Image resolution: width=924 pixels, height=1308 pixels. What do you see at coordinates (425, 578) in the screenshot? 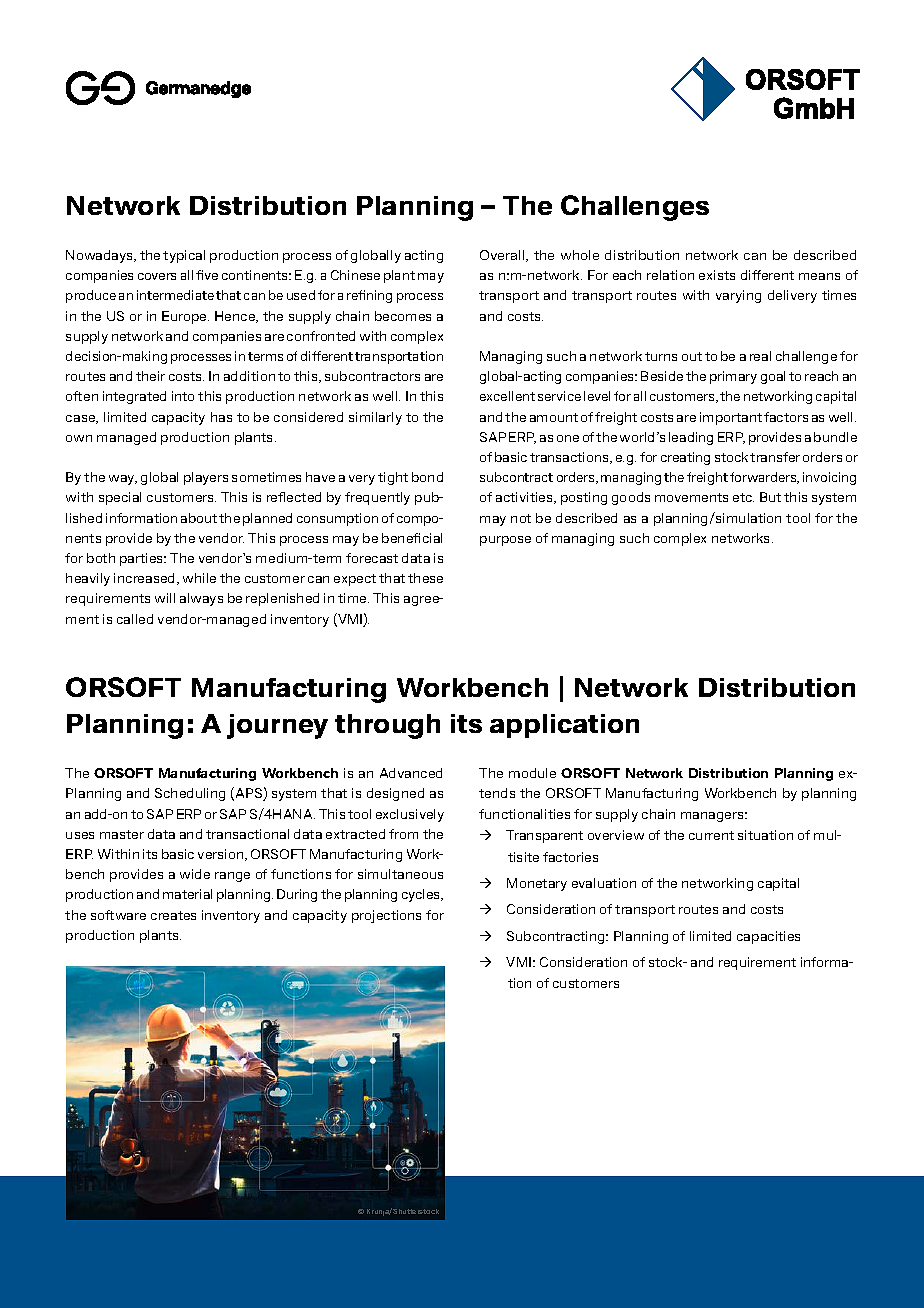
I see `these` at bounding box center [425, 578].
